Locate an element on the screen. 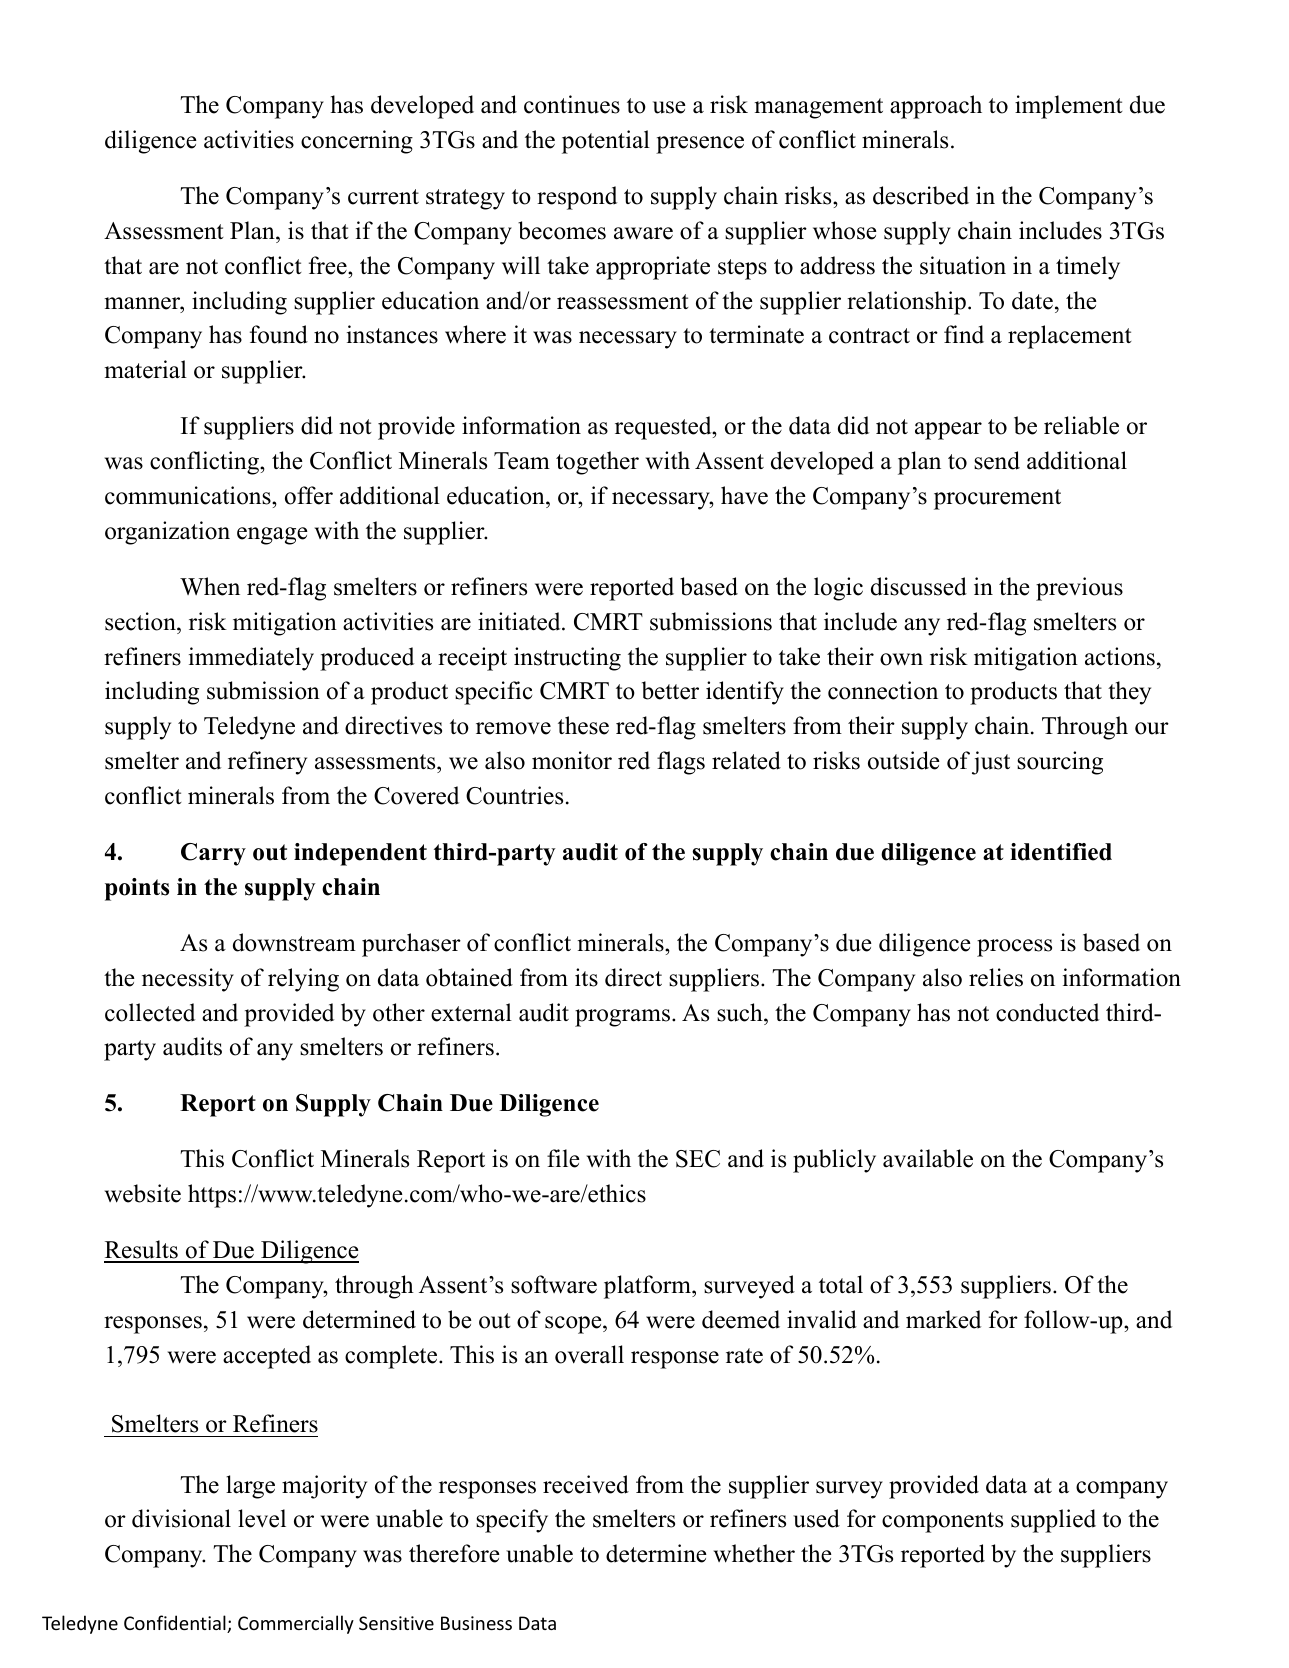 The image size is (1289, 1668). concerning is located at coordinates (357, 142).
